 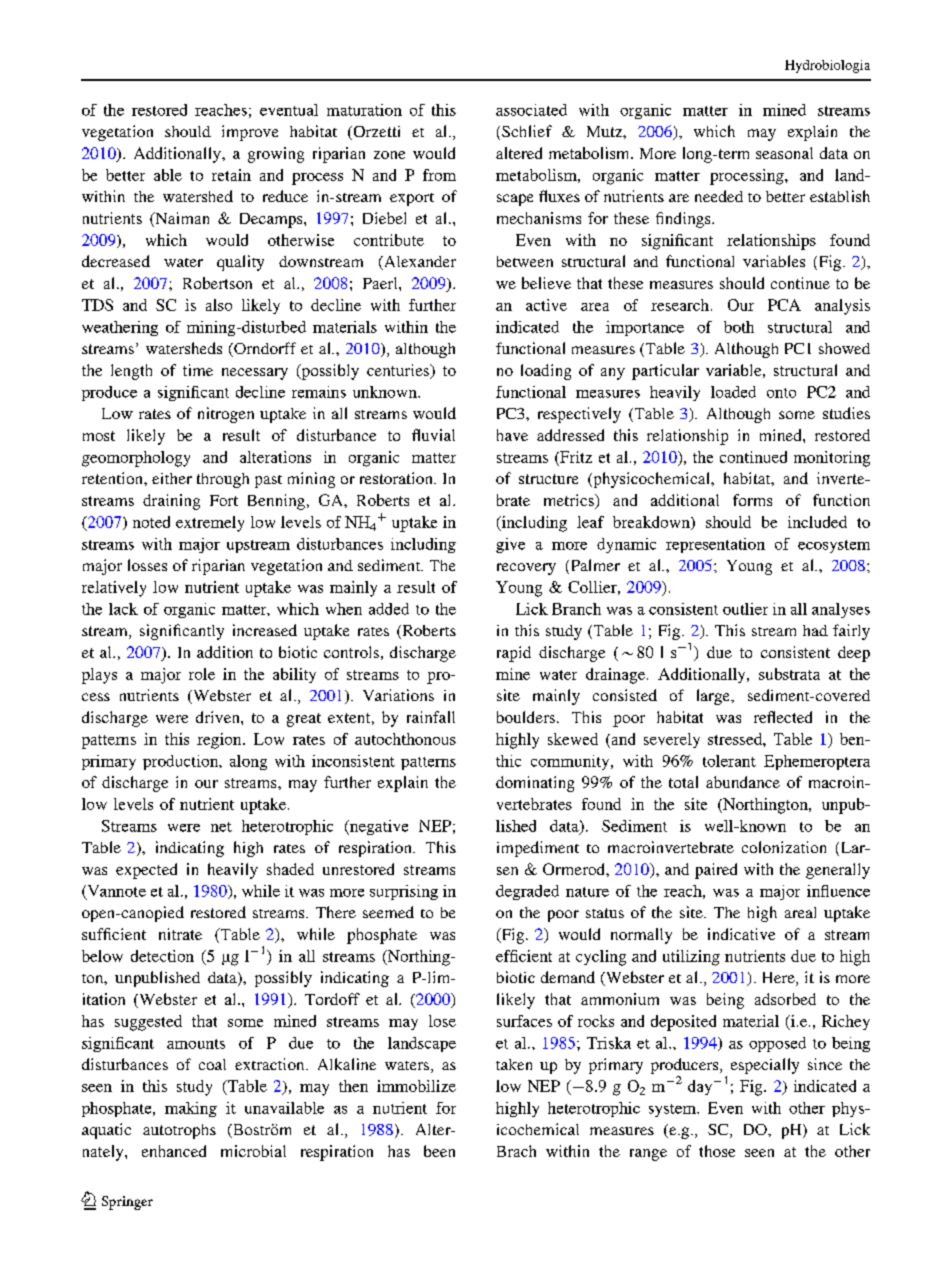 I want to click on role, so click(x=202, y=674).
